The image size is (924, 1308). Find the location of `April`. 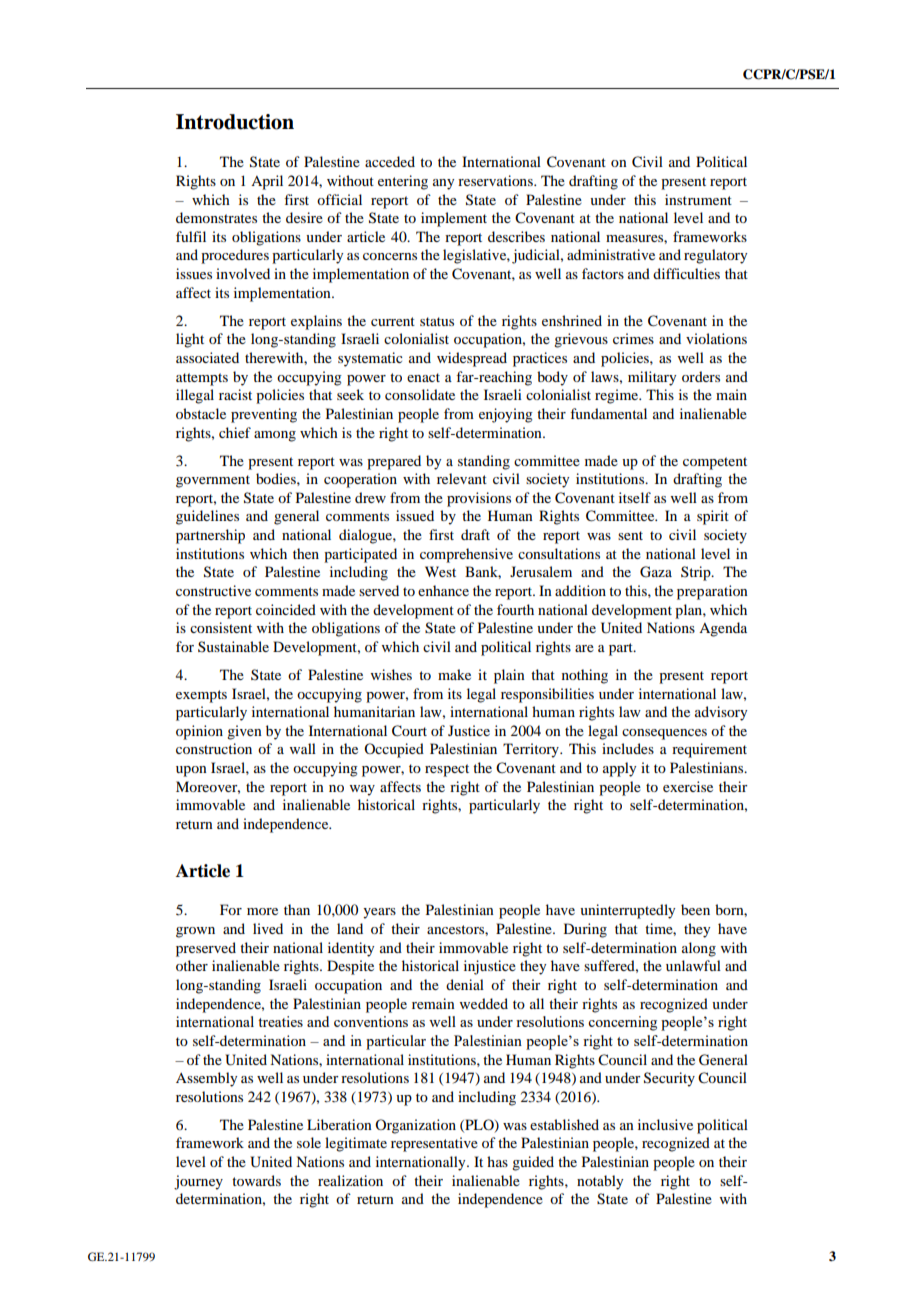

April is located at coordinates (267, 182).
